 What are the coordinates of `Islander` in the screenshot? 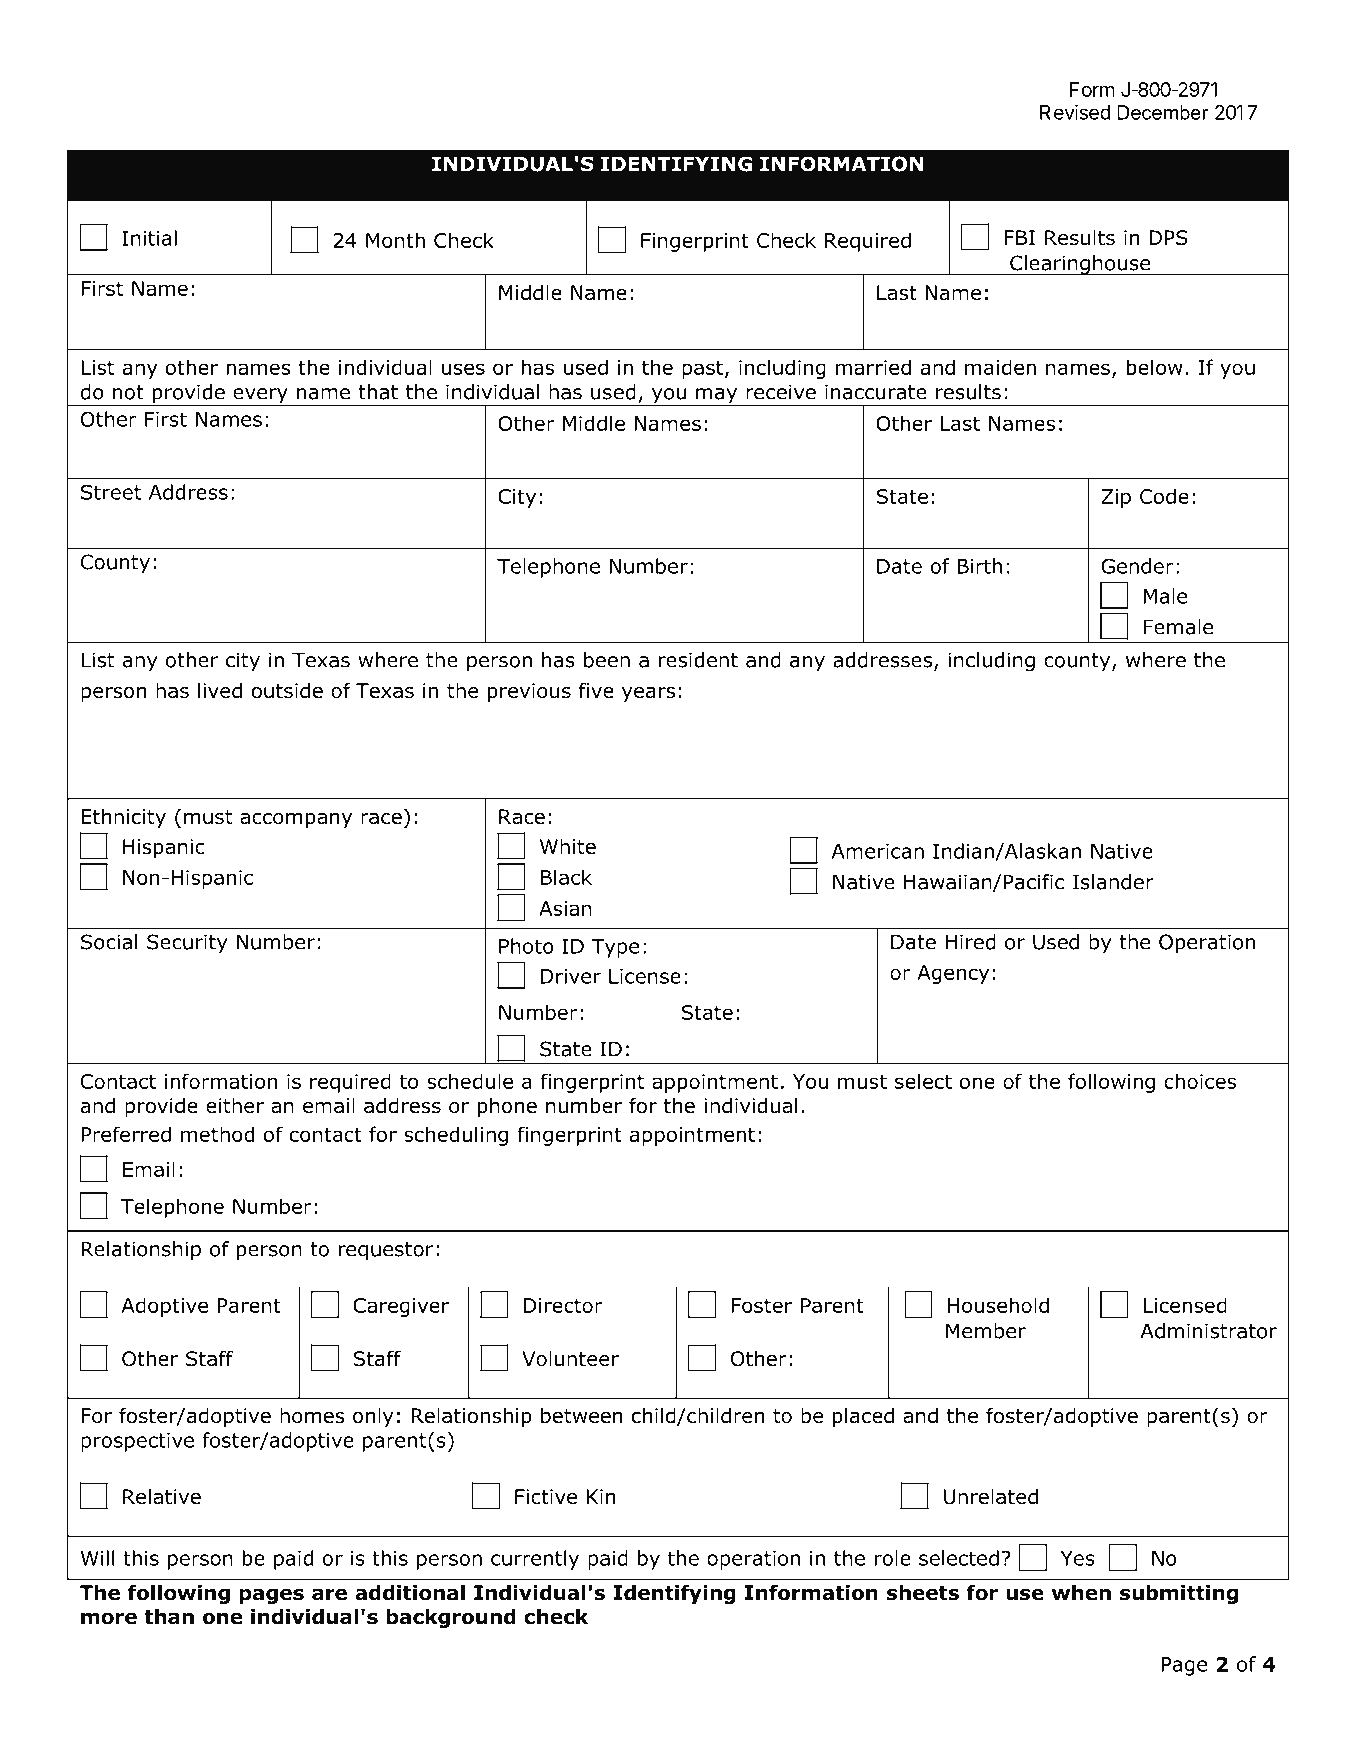 It's located at (1113, 882).
